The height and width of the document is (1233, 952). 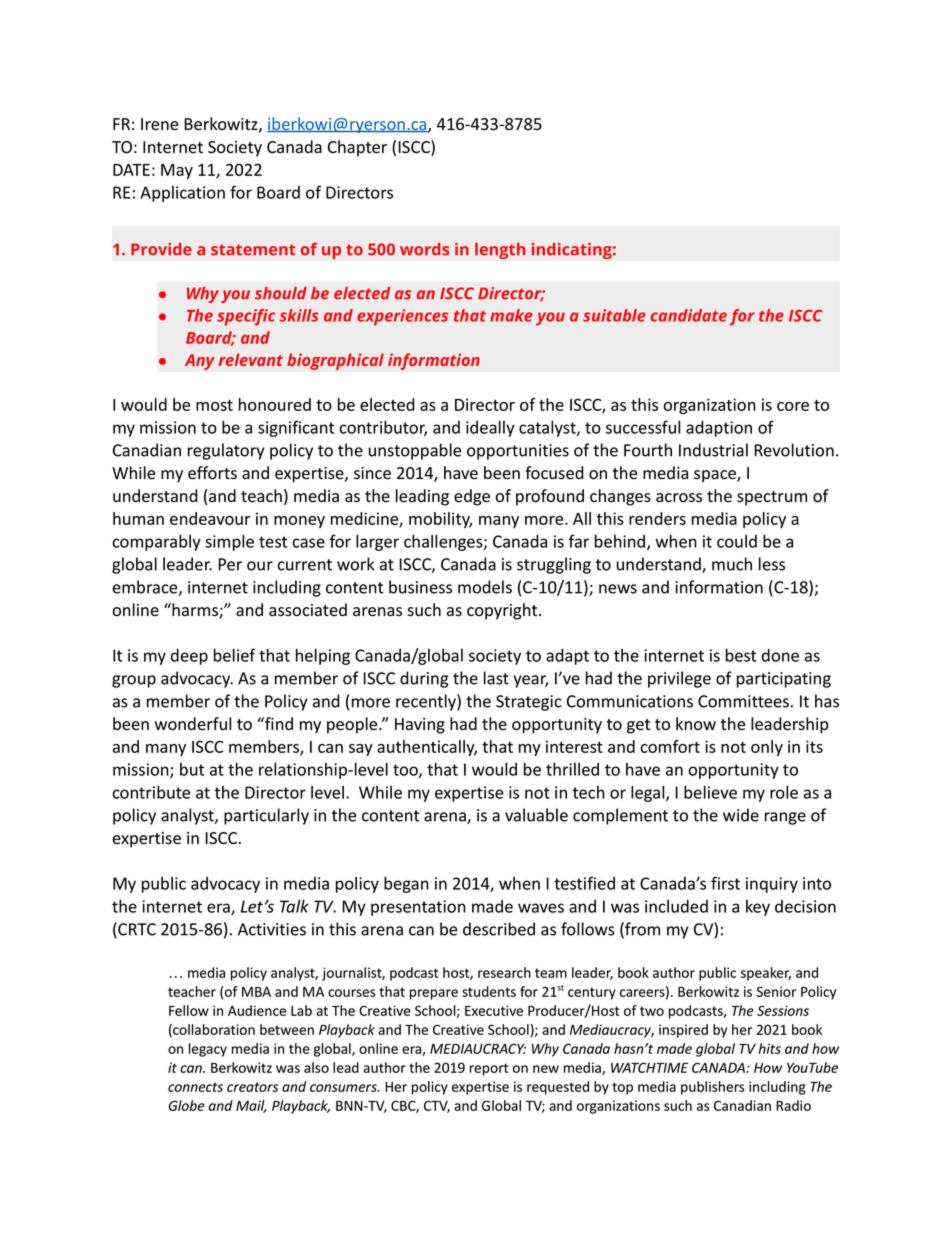 What do you see at coordinates (195, 1087) in the document?
I see `connects` at bounding box center [195, 1087].
